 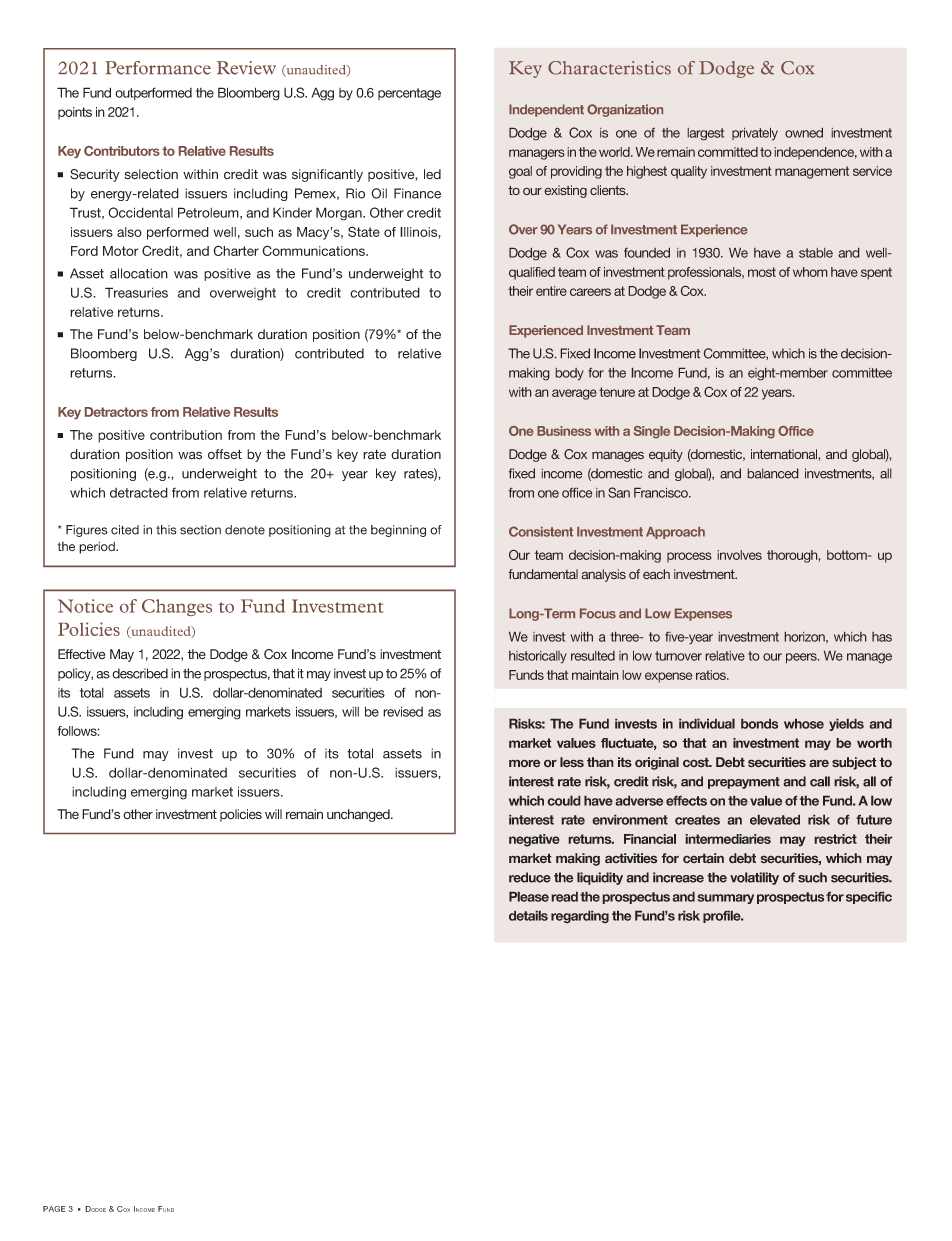 What do you see at coordinates (528, 915) in the page?
I see `details` at bounding box center [528, 915].
